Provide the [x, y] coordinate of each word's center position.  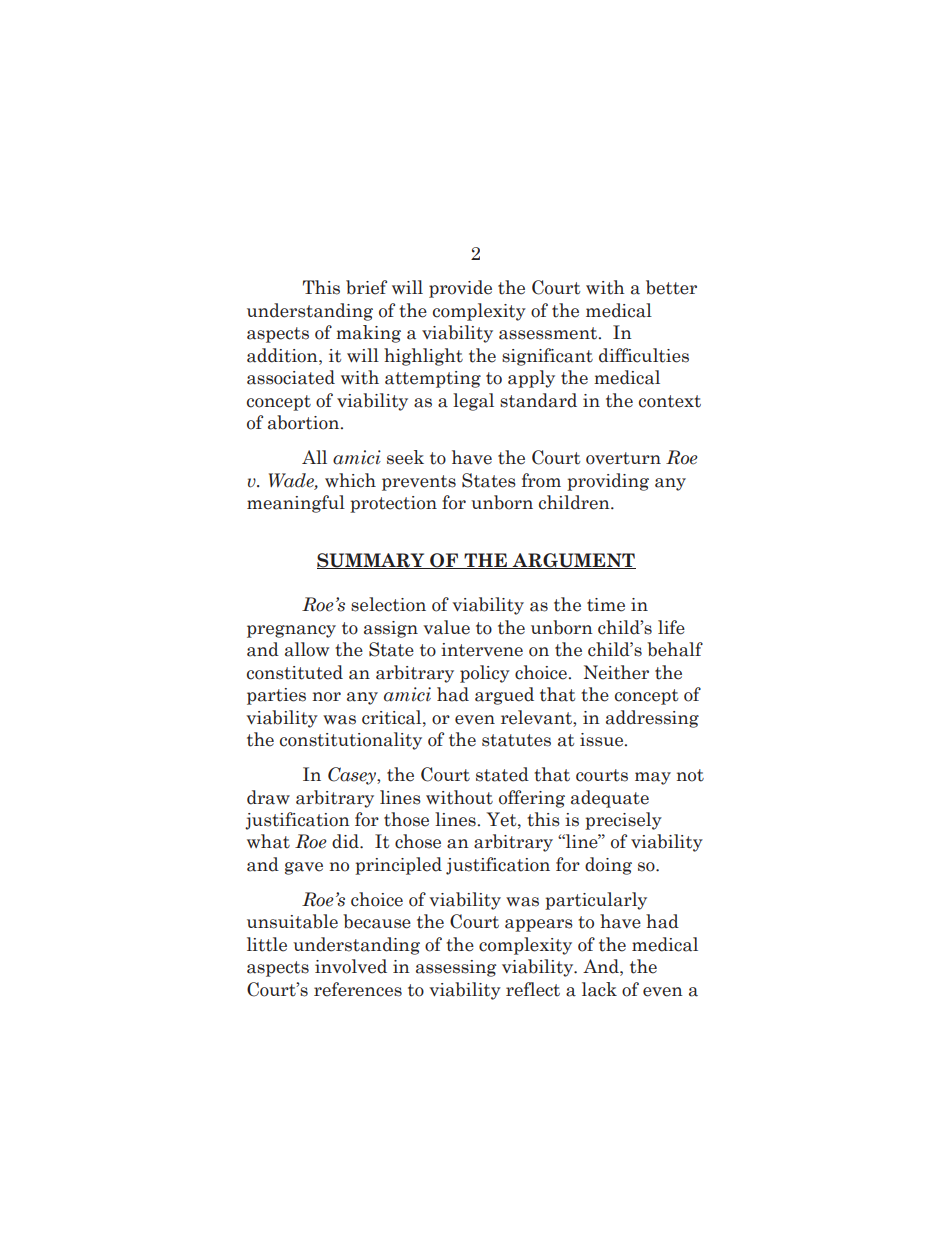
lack [599, 989]
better [671, 287]
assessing [456, 968]
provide [460, 289]
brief [366, 287]
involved [351, 966]
